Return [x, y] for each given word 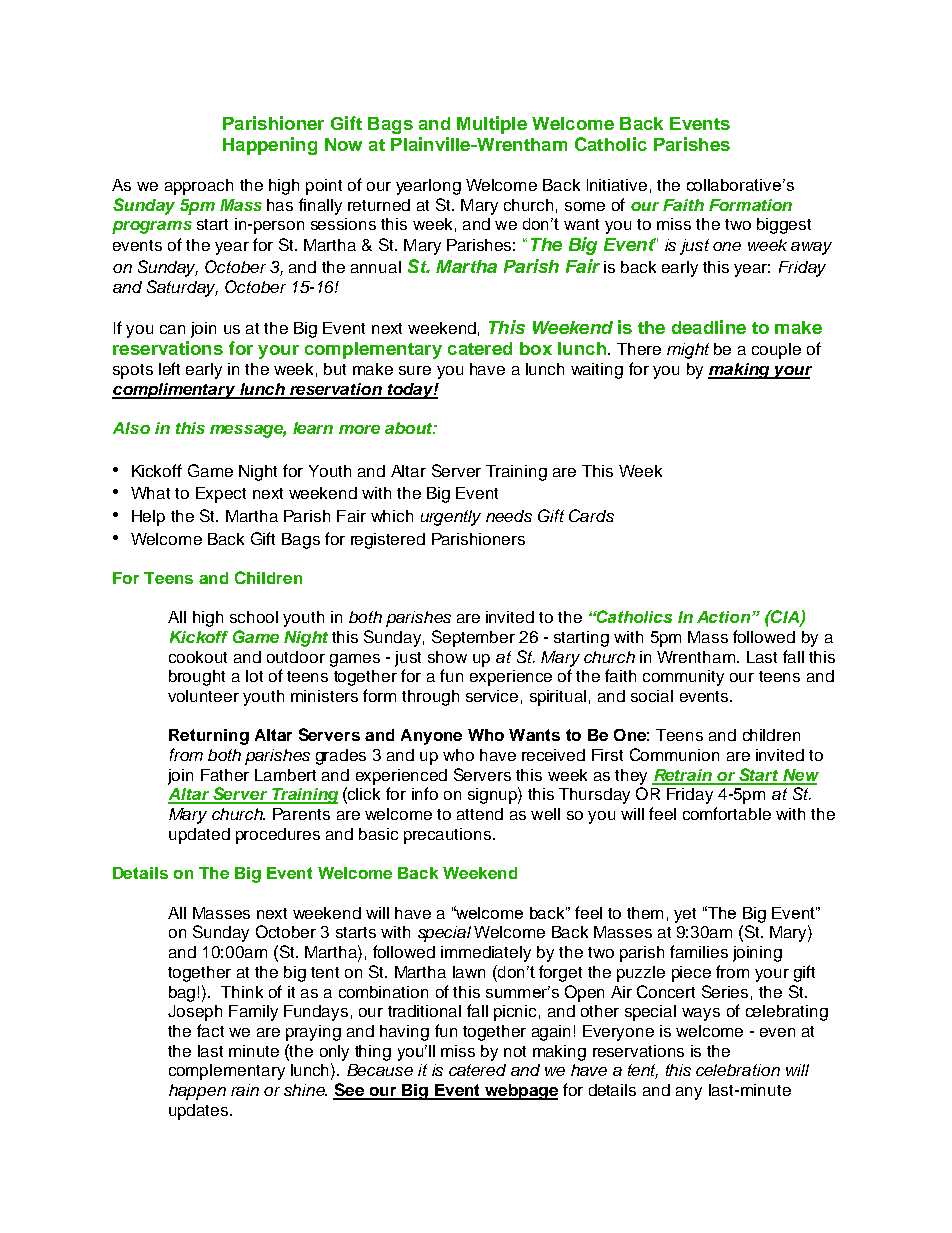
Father [225, 775]
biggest [784, 226]
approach [199, 187]
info [425, 793]
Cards [591, 515]
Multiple [492, 125]
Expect [221, 495]
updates [200, 1112]
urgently [451, 518]
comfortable [727, 813]
